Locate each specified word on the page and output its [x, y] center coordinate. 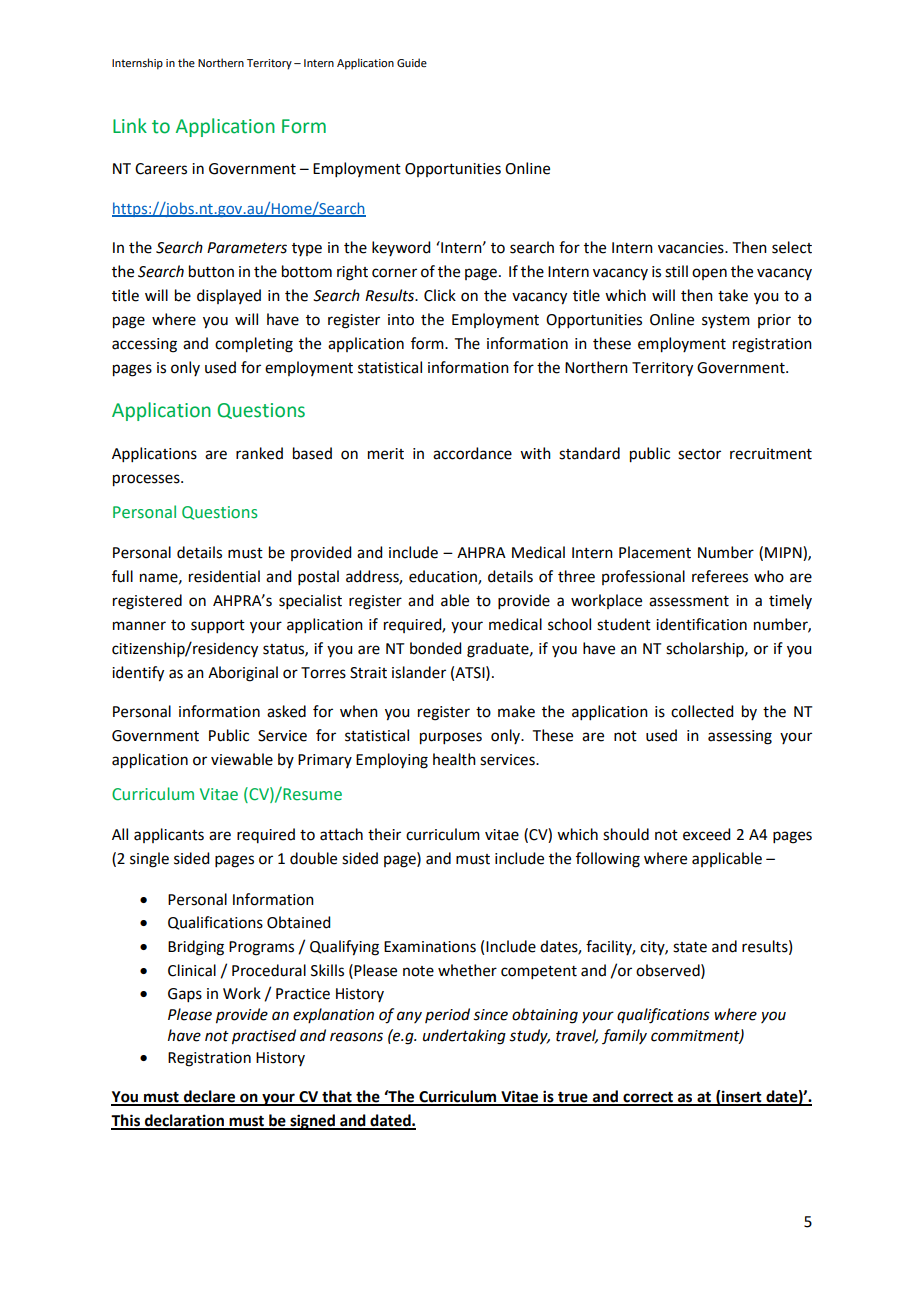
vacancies [692, 248]
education [444, 577]
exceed [706, 834]
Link [130, 125]
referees [720, 576]
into [401, 320]
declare [209, 1097]
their [384, 834]
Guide [412, 63]
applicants [169, 835]
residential [224, 576]
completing [254, 345]
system [726, 321]
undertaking [464, 1037]
